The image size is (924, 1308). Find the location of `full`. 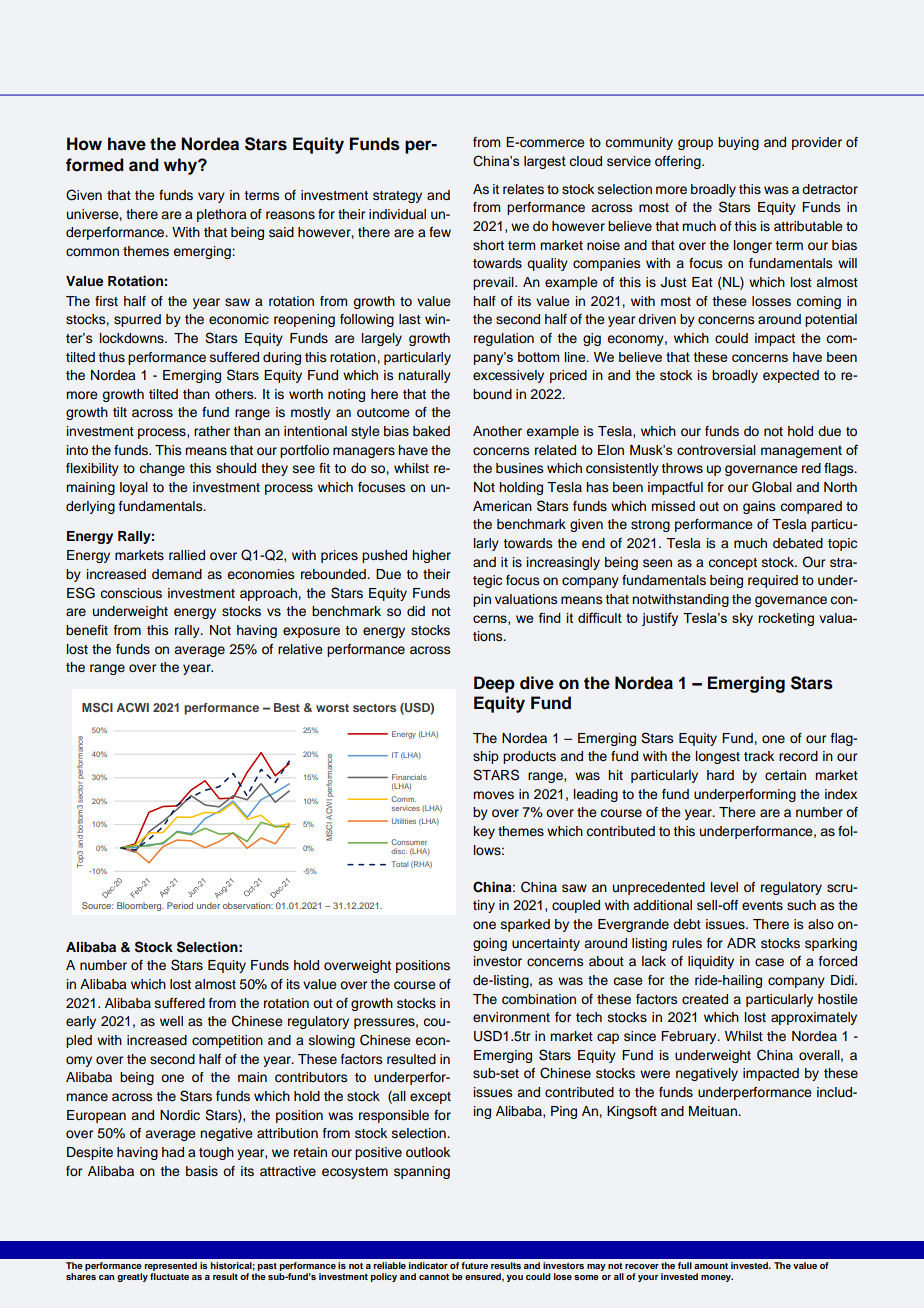

full is located at coordinates (685, 1265).
